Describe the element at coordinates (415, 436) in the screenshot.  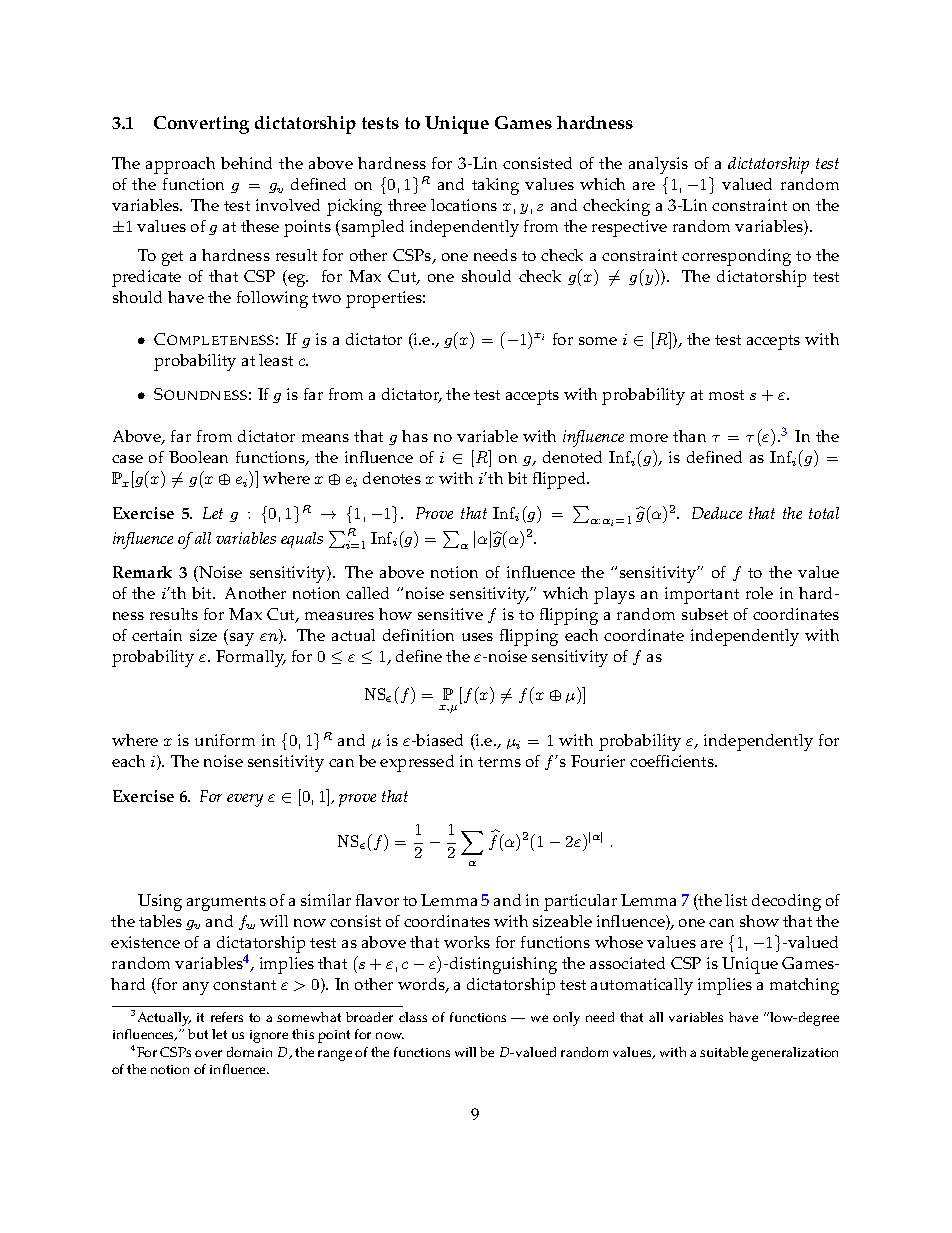
I see `has` at that location.
